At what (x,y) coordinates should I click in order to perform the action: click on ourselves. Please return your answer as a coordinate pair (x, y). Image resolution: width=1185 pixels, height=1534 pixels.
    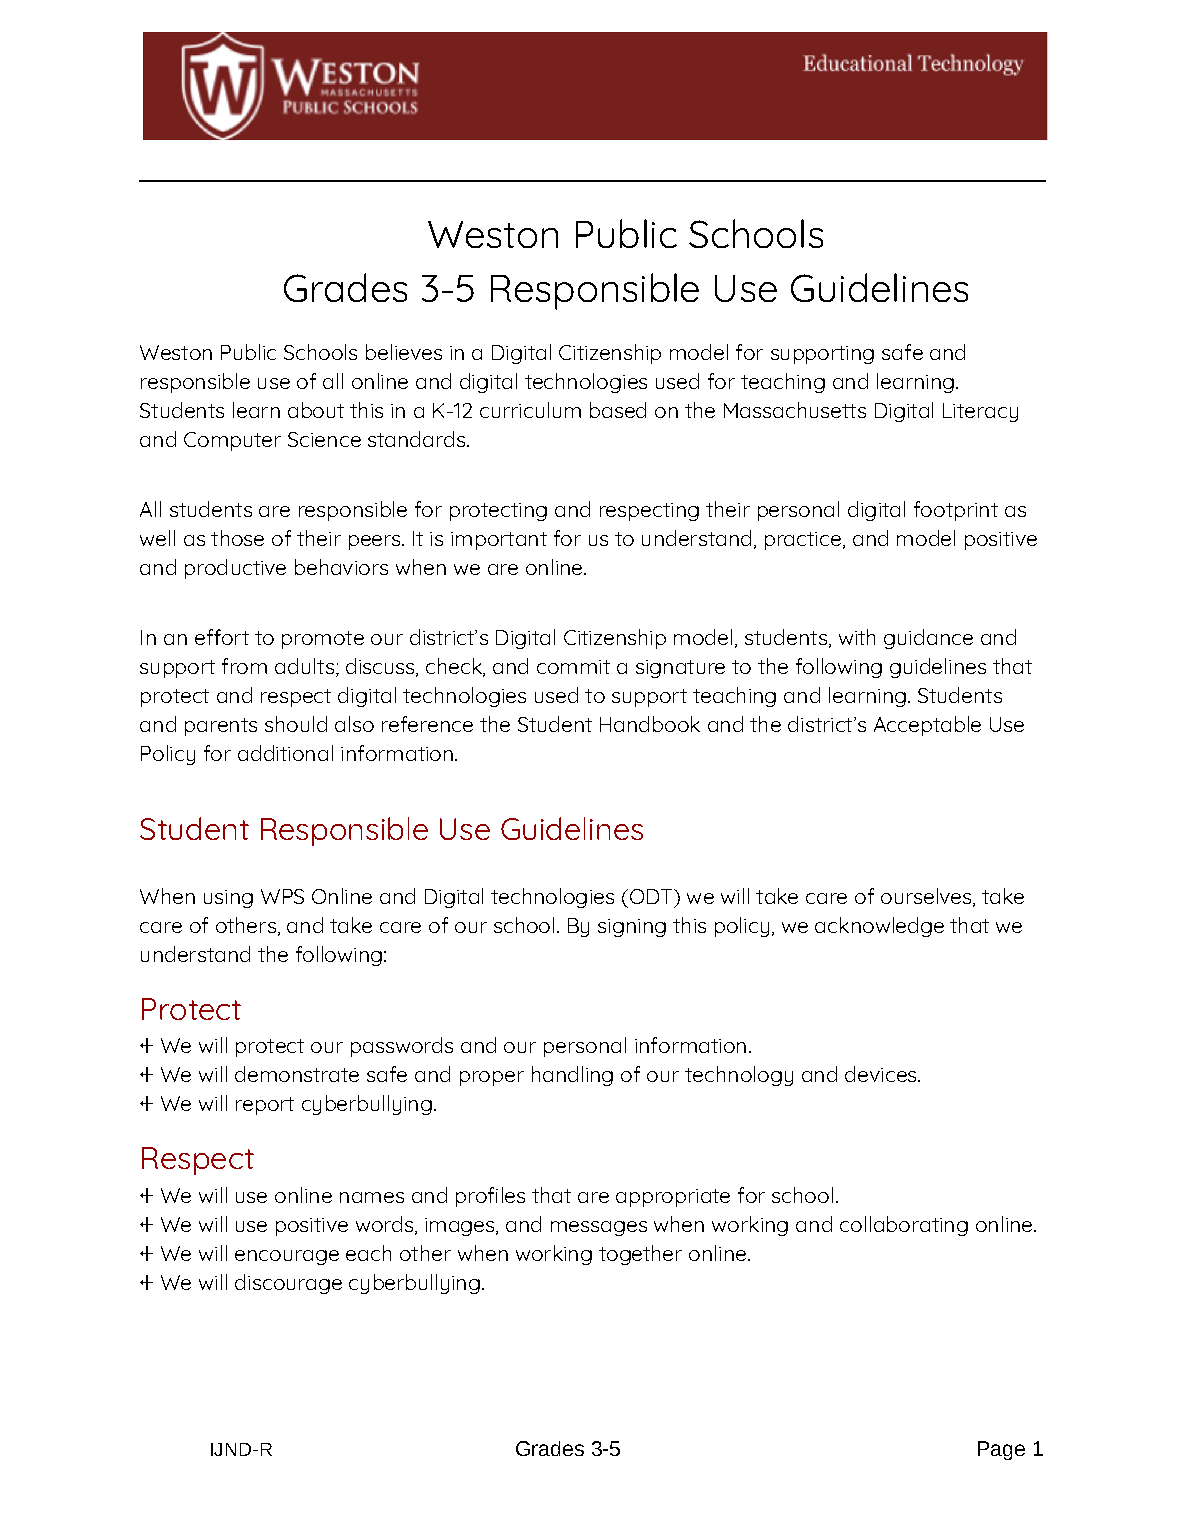
    Looking at the image, I should click on (927, 897).
